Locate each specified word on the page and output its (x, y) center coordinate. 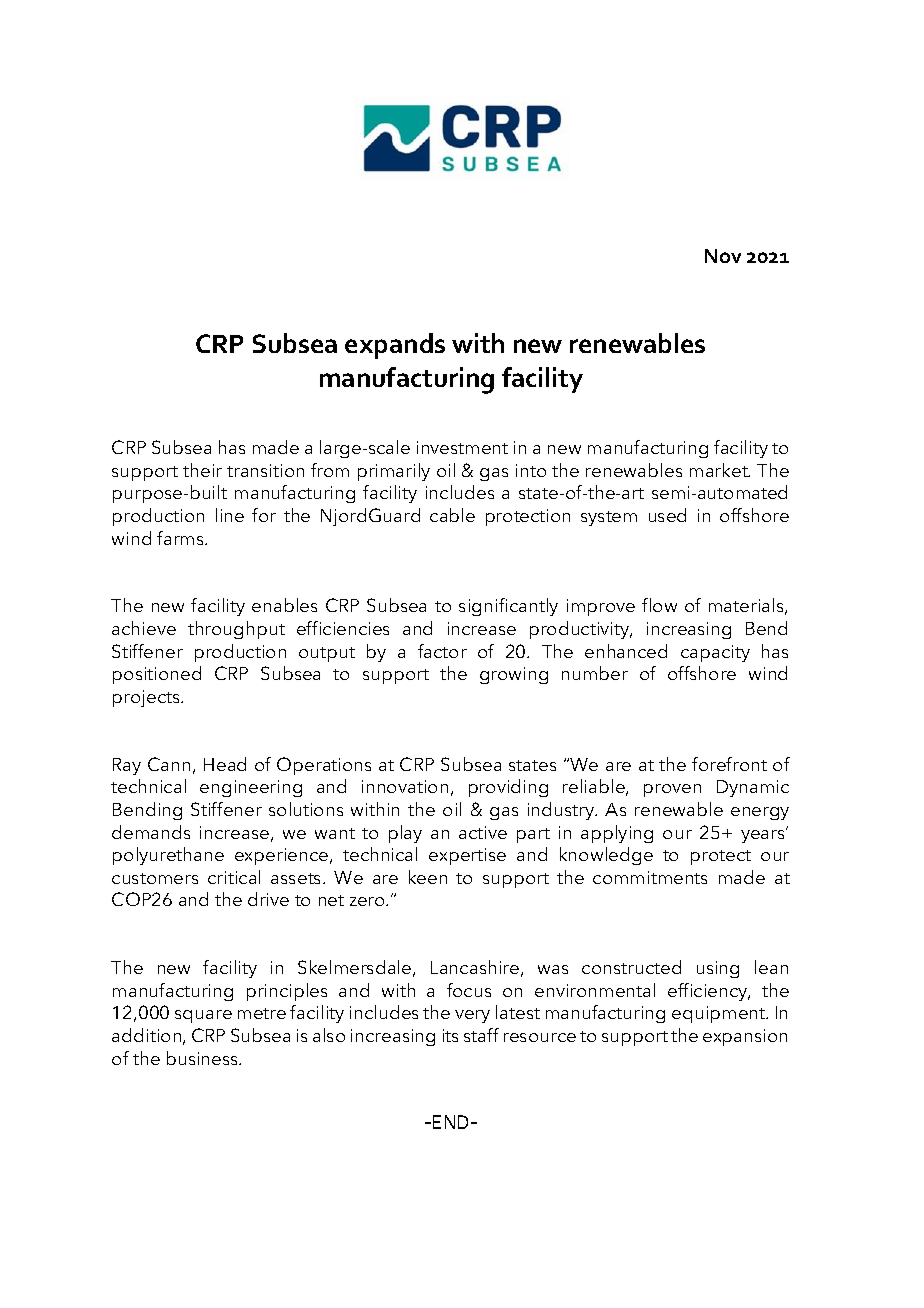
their (202, 470)
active (483, 832)
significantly (508, 607)
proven (672, 790)
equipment (720, 1014)
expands (395, 346)
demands (151, 832)
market (720, 470)
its (450, 1035)
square (203, 1016)
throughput (236, 630)
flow (659, 605)
